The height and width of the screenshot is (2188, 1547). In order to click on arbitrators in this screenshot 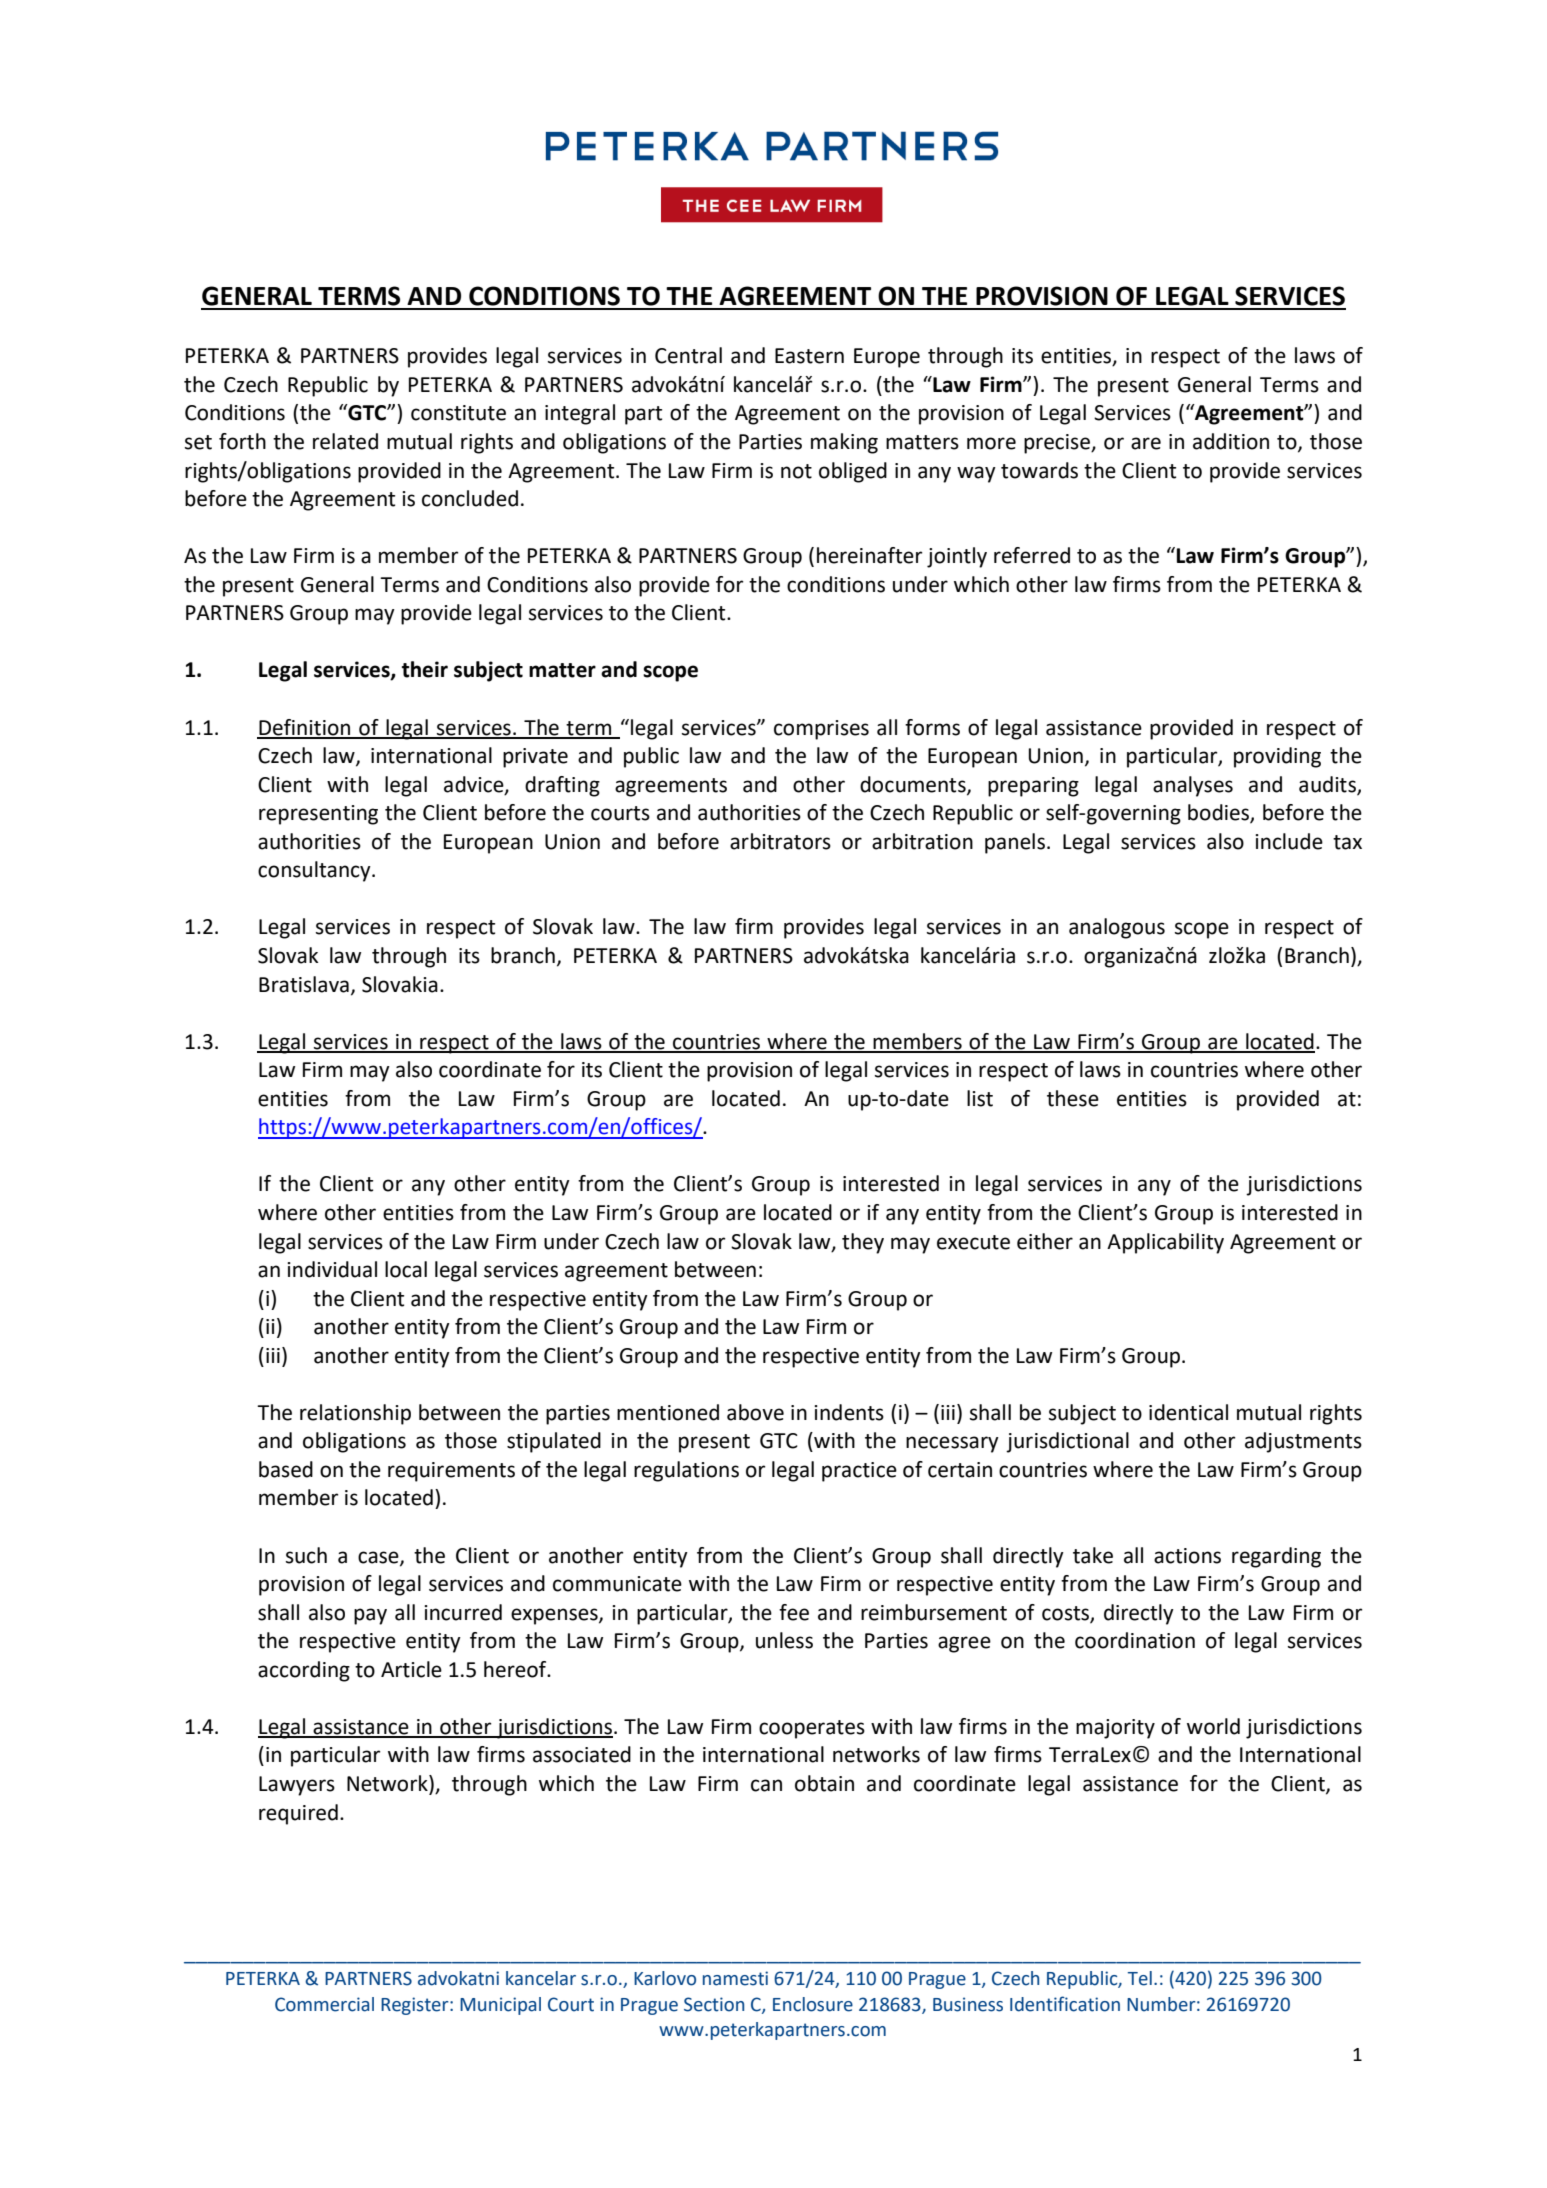, I will do `click(780, 841)`.
